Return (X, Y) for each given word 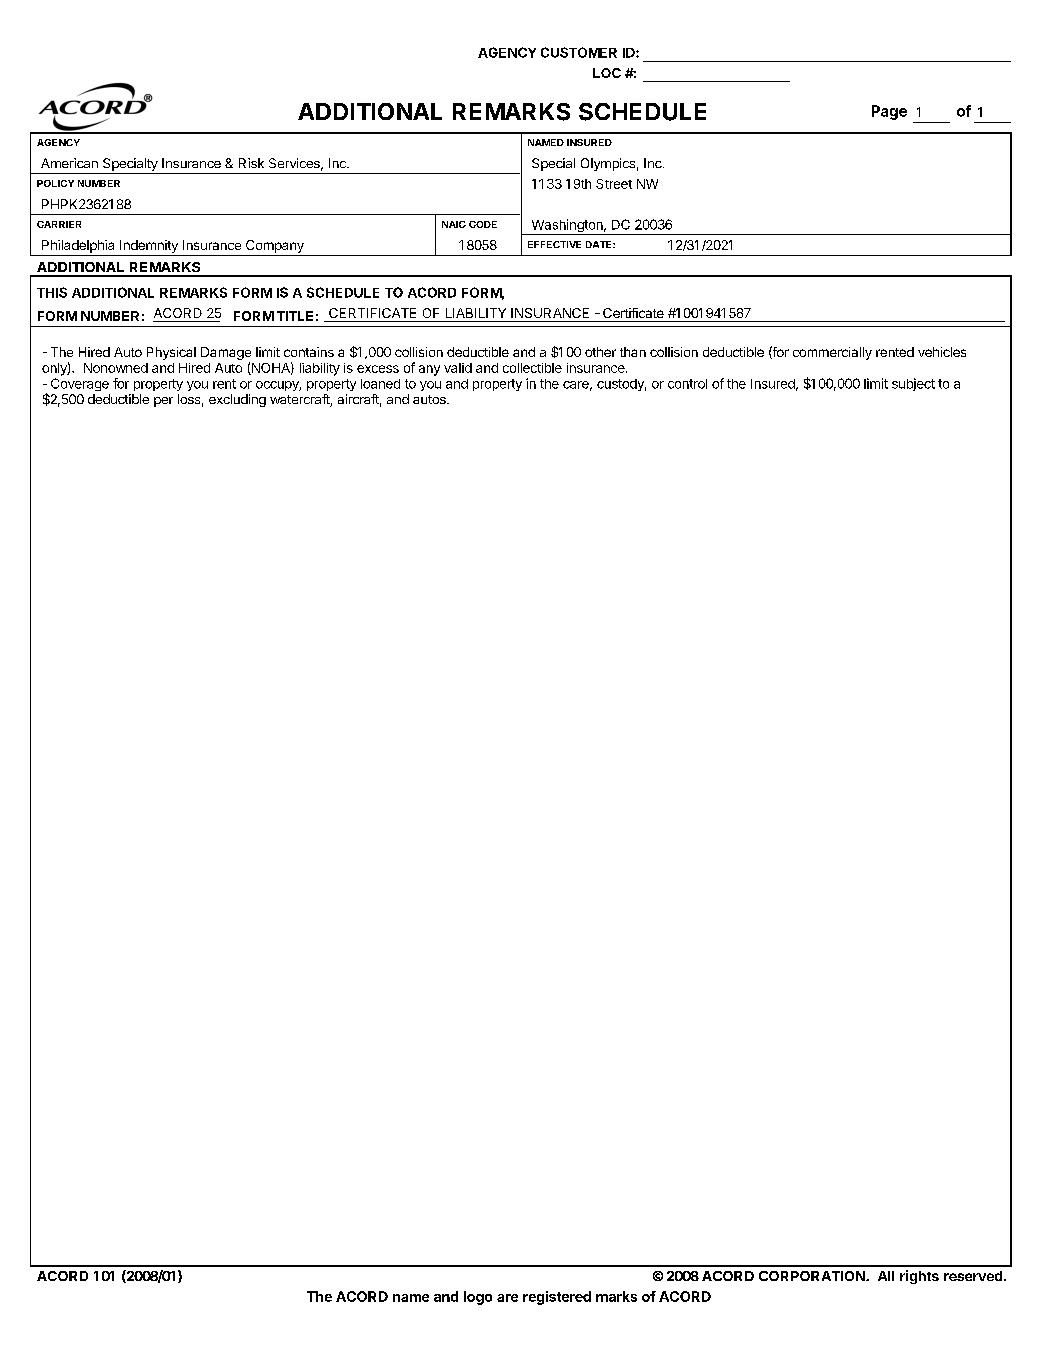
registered (557, 1298)
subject (913, 384)
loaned (380, 384)
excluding (237, 400)
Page (889, 112)
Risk (251, 163)
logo (478, 1298)
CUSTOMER (579, 52)
